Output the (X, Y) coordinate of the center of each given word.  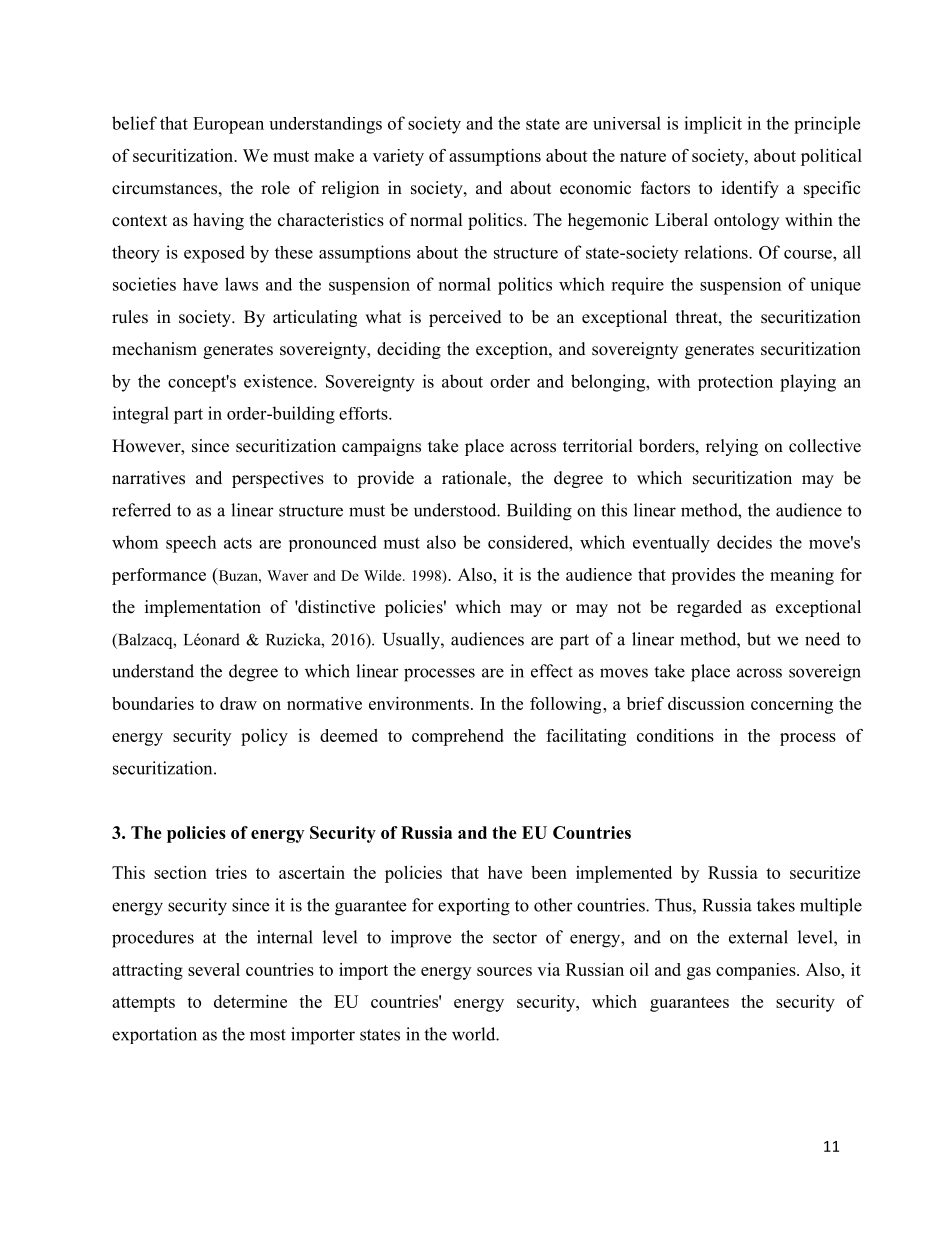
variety (398, 157)
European (228, 125)
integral (141, 415)
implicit (713, 125)
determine (250, 1001)
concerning (792, 705)
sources (504, 971)
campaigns (381, 447)
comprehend (458, 737)
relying (732, 447)
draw (238, 703)
